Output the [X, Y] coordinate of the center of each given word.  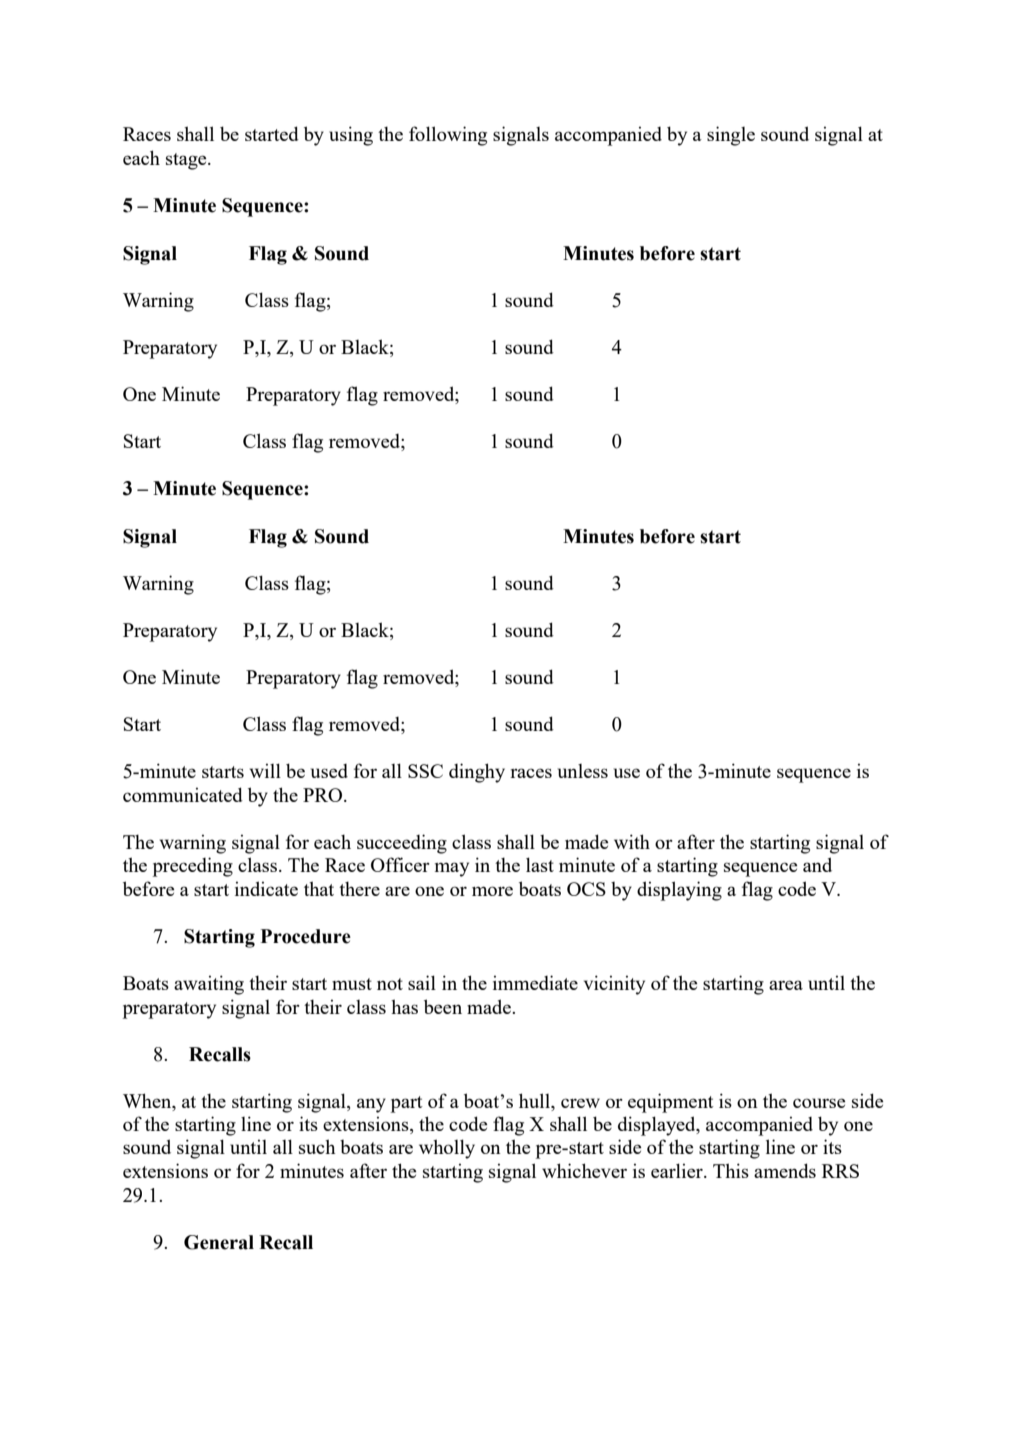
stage [187, 161]
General [219, 1242]
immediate [535, 982]
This [731, 1170]
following [448, 136]
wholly [447, 1149]
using [351, 136]
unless [583, 771]
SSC [425, 771]
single [731, 136]
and [817, 864]
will [265, 770]
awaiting [209, 985]
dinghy [477, 773]
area [786, 985]
